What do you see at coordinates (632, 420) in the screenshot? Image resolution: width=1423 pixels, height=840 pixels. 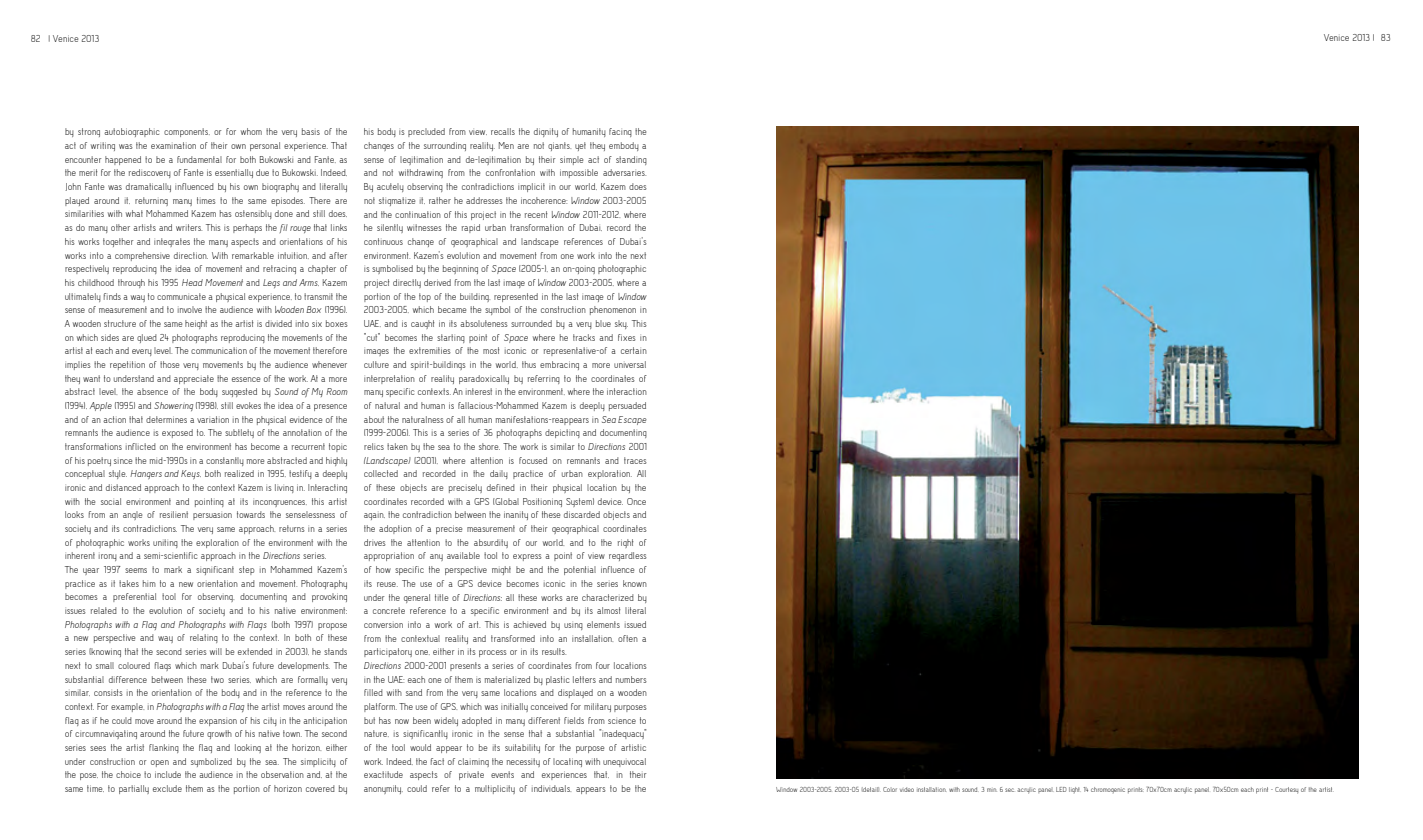 I see `Escape` at bounding box center [632, 420].
